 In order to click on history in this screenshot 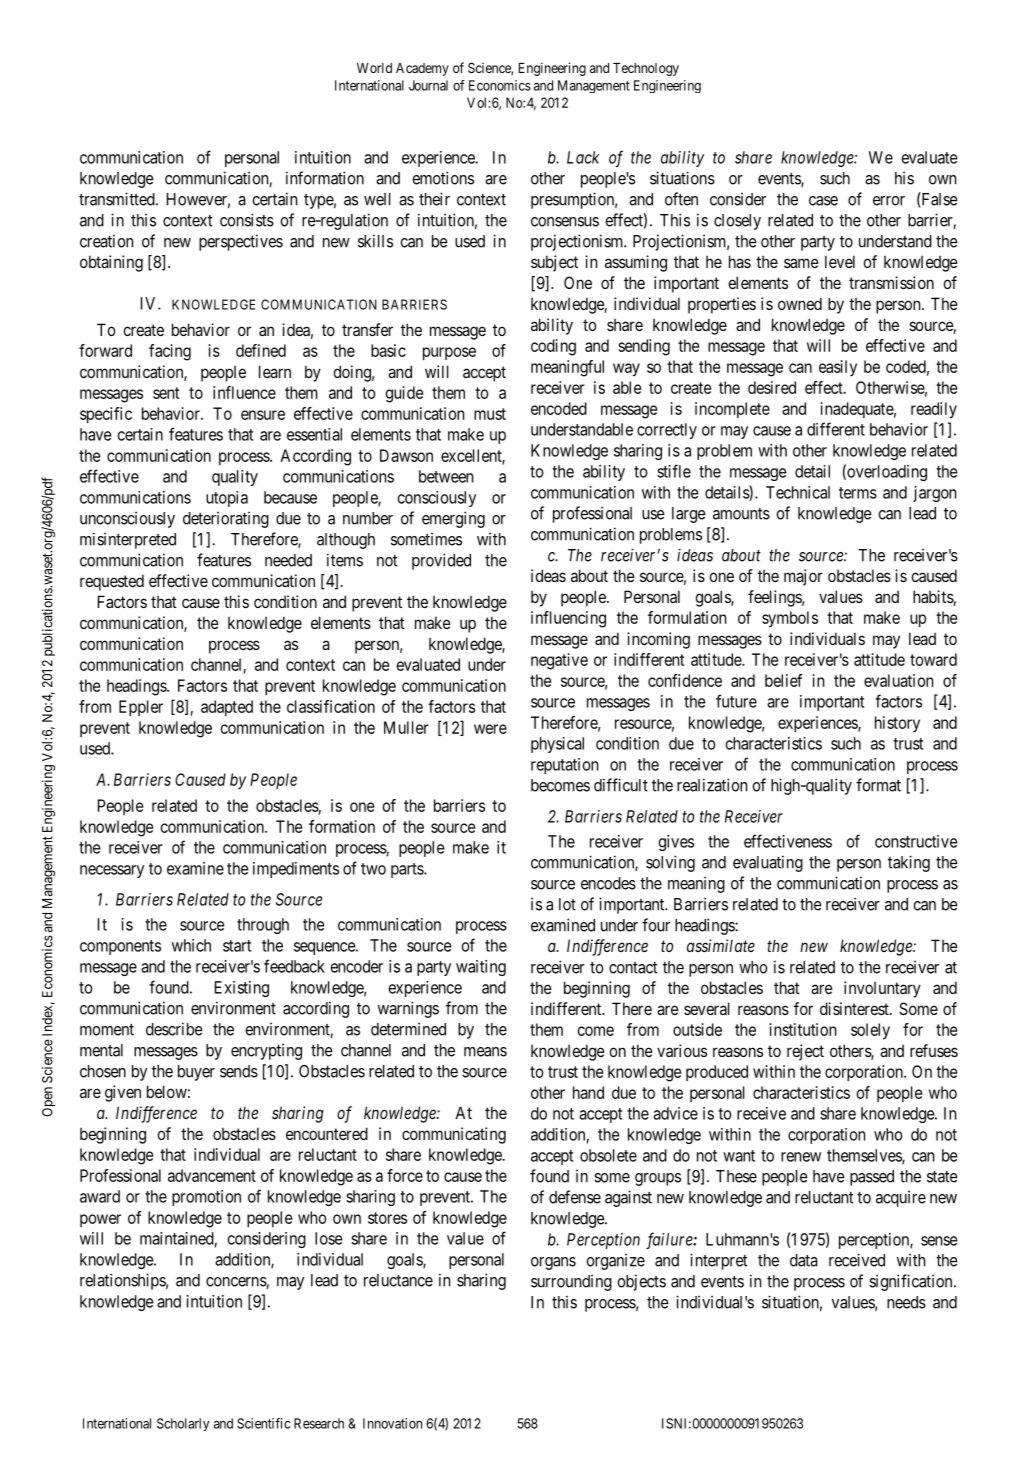, I will do `click(897, 724)`.
